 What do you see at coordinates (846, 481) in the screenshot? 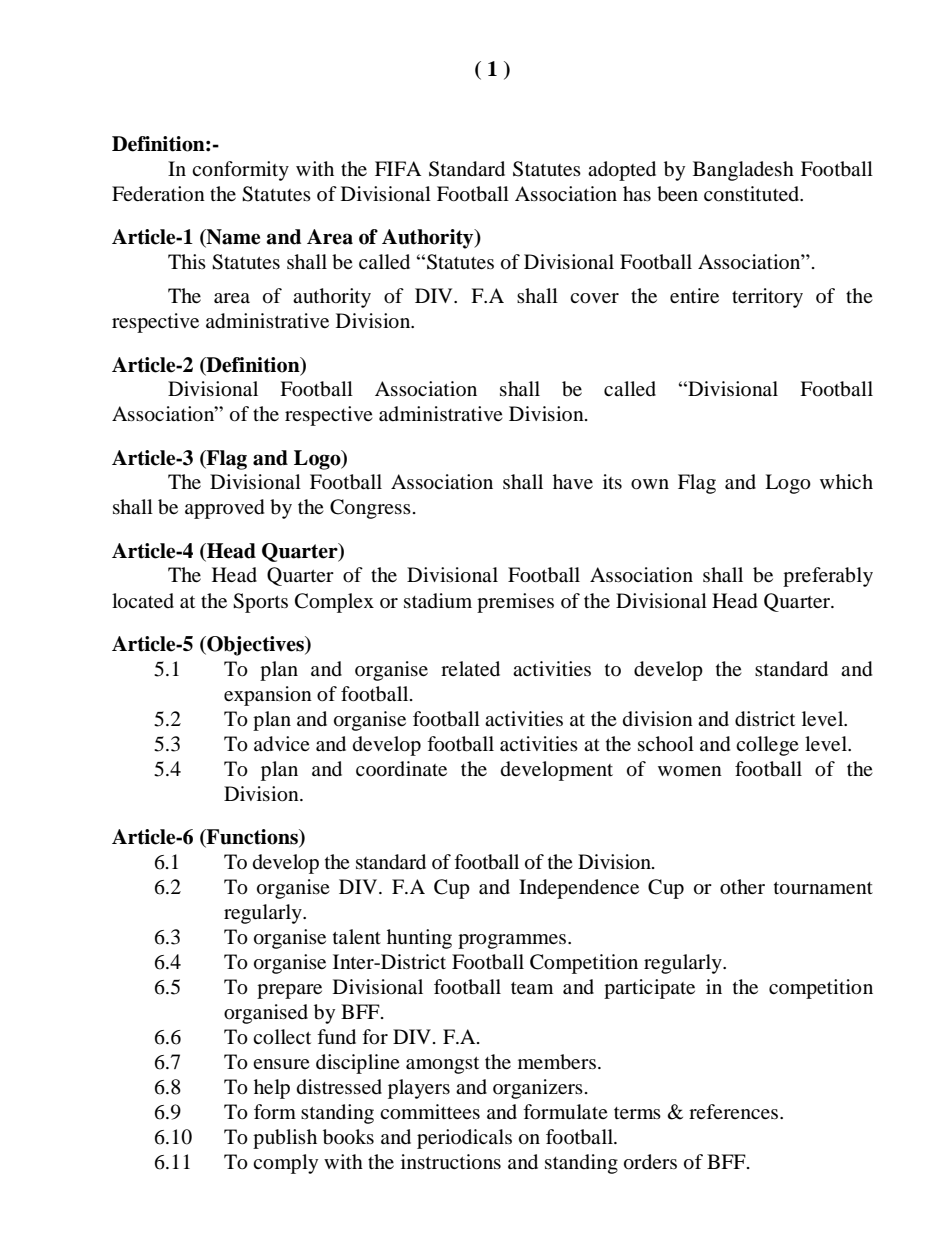
I see `which` at bounding box center [846, 481].
